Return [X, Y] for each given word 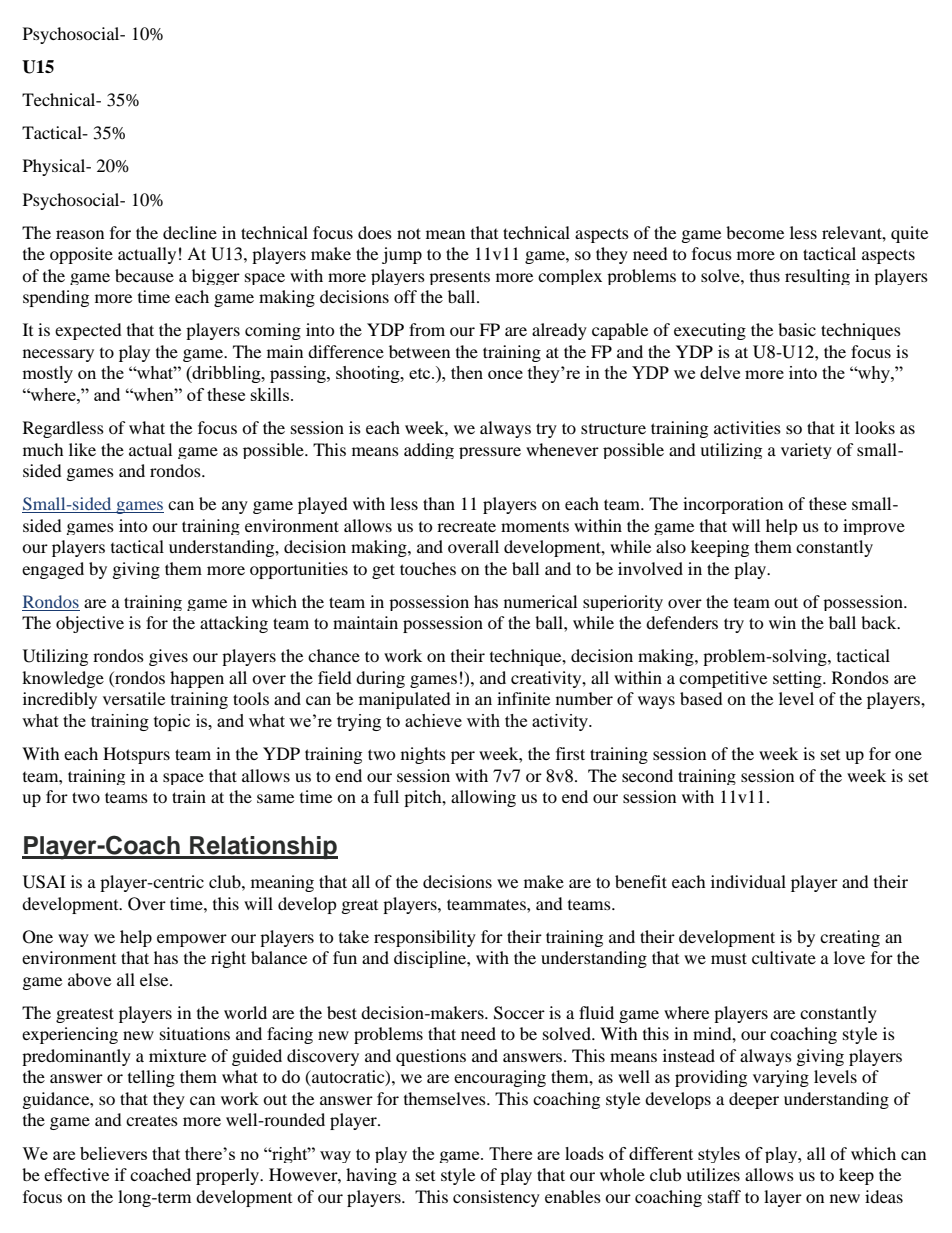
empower [192, 940]
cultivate [784, 957]
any [235, 507]
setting [798, 679]
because [144, 275]
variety [806, 451]
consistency [496, 1198]
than [439, 503]
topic [172, 722]
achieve [433, 720]
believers [113, 1153]
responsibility [425, 938]
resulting [817, 277]
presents [459, 278]
